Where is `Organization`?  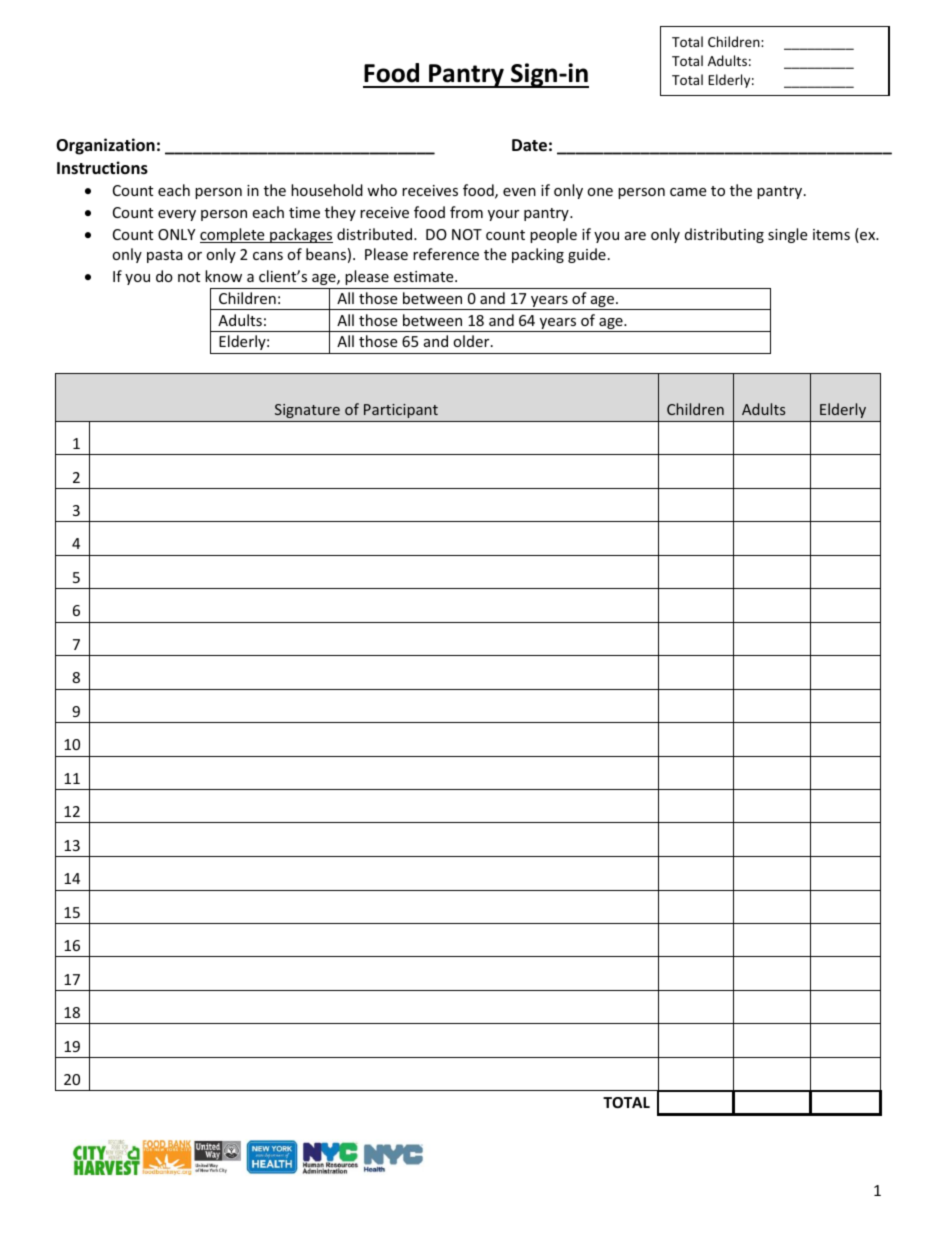
Organization is located at coordinates (105, 146).
